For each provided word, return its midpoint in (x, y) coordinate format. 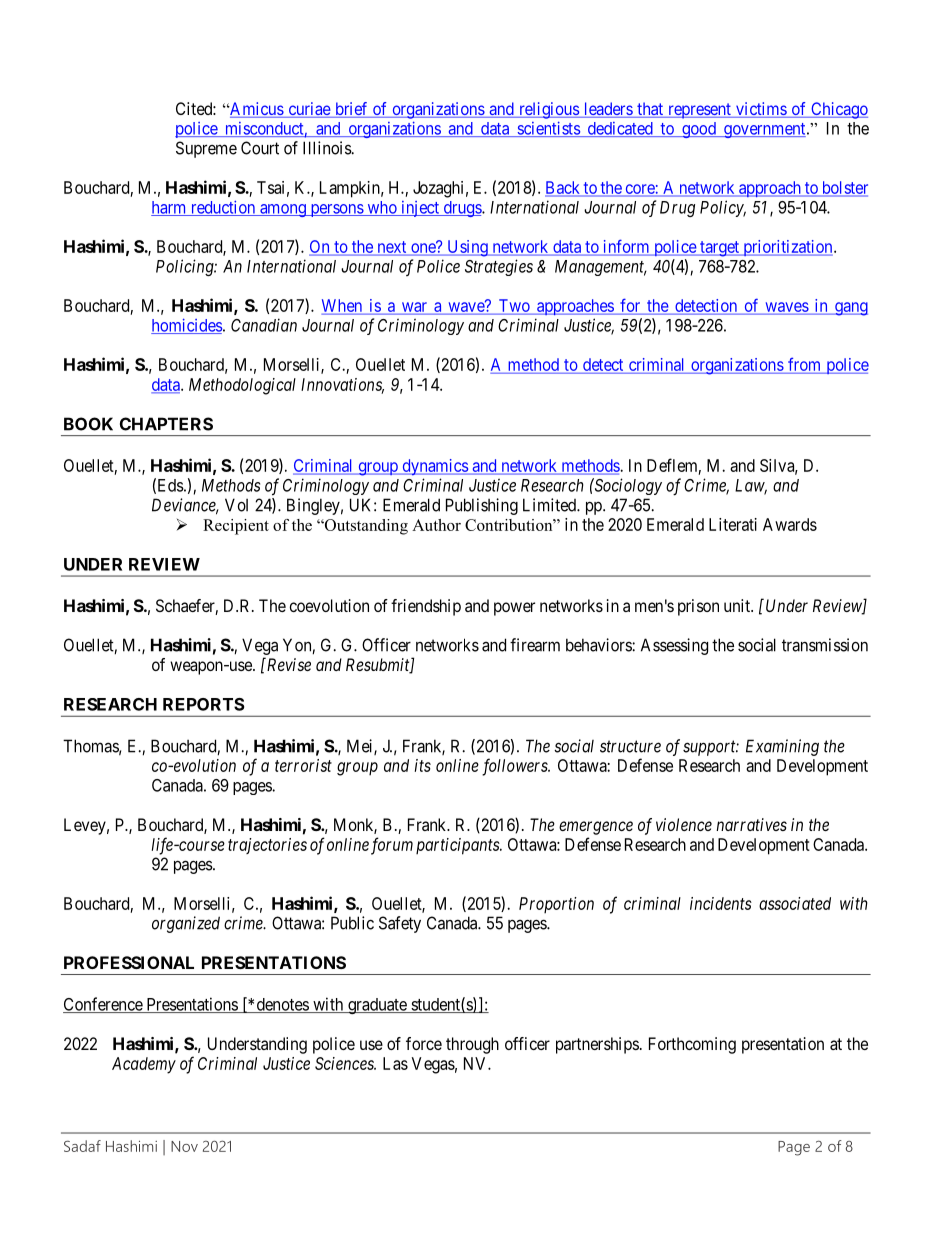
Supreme (206, 149)
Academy (144, 1065)
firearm (535, 645)
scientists (548, 129)
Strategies (499, 267)
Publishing (482, 506)
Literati (733, 524)
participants (458, 846)
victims (761, 110)
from (804, 364)
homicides (186, 326)
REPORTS (203, 704)
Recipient (236, 527)
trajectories (267, 846)
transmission (825, 645)
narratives (751, 824)
